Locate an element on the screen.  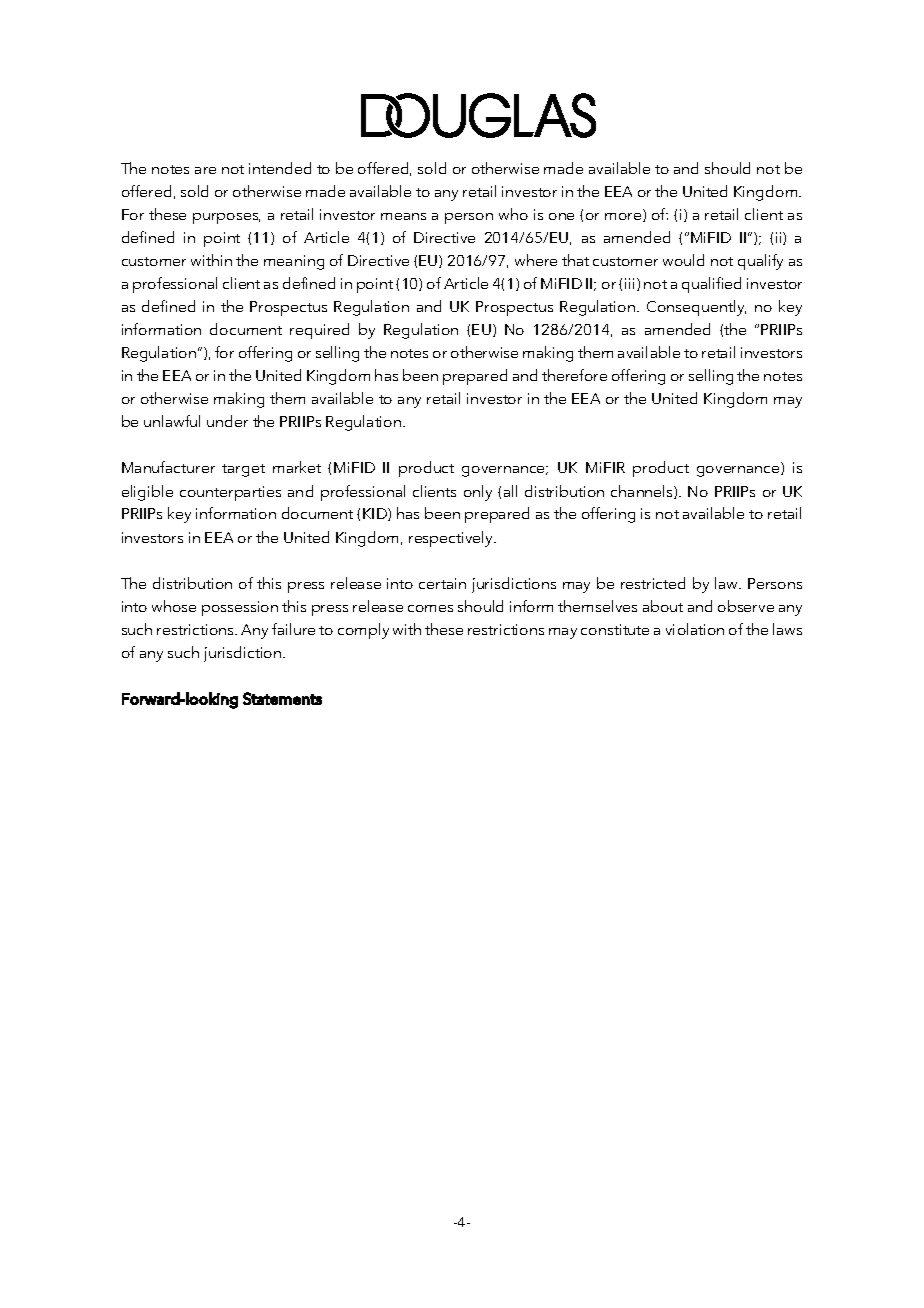
counterparties is located at coordinates (230, 493).
